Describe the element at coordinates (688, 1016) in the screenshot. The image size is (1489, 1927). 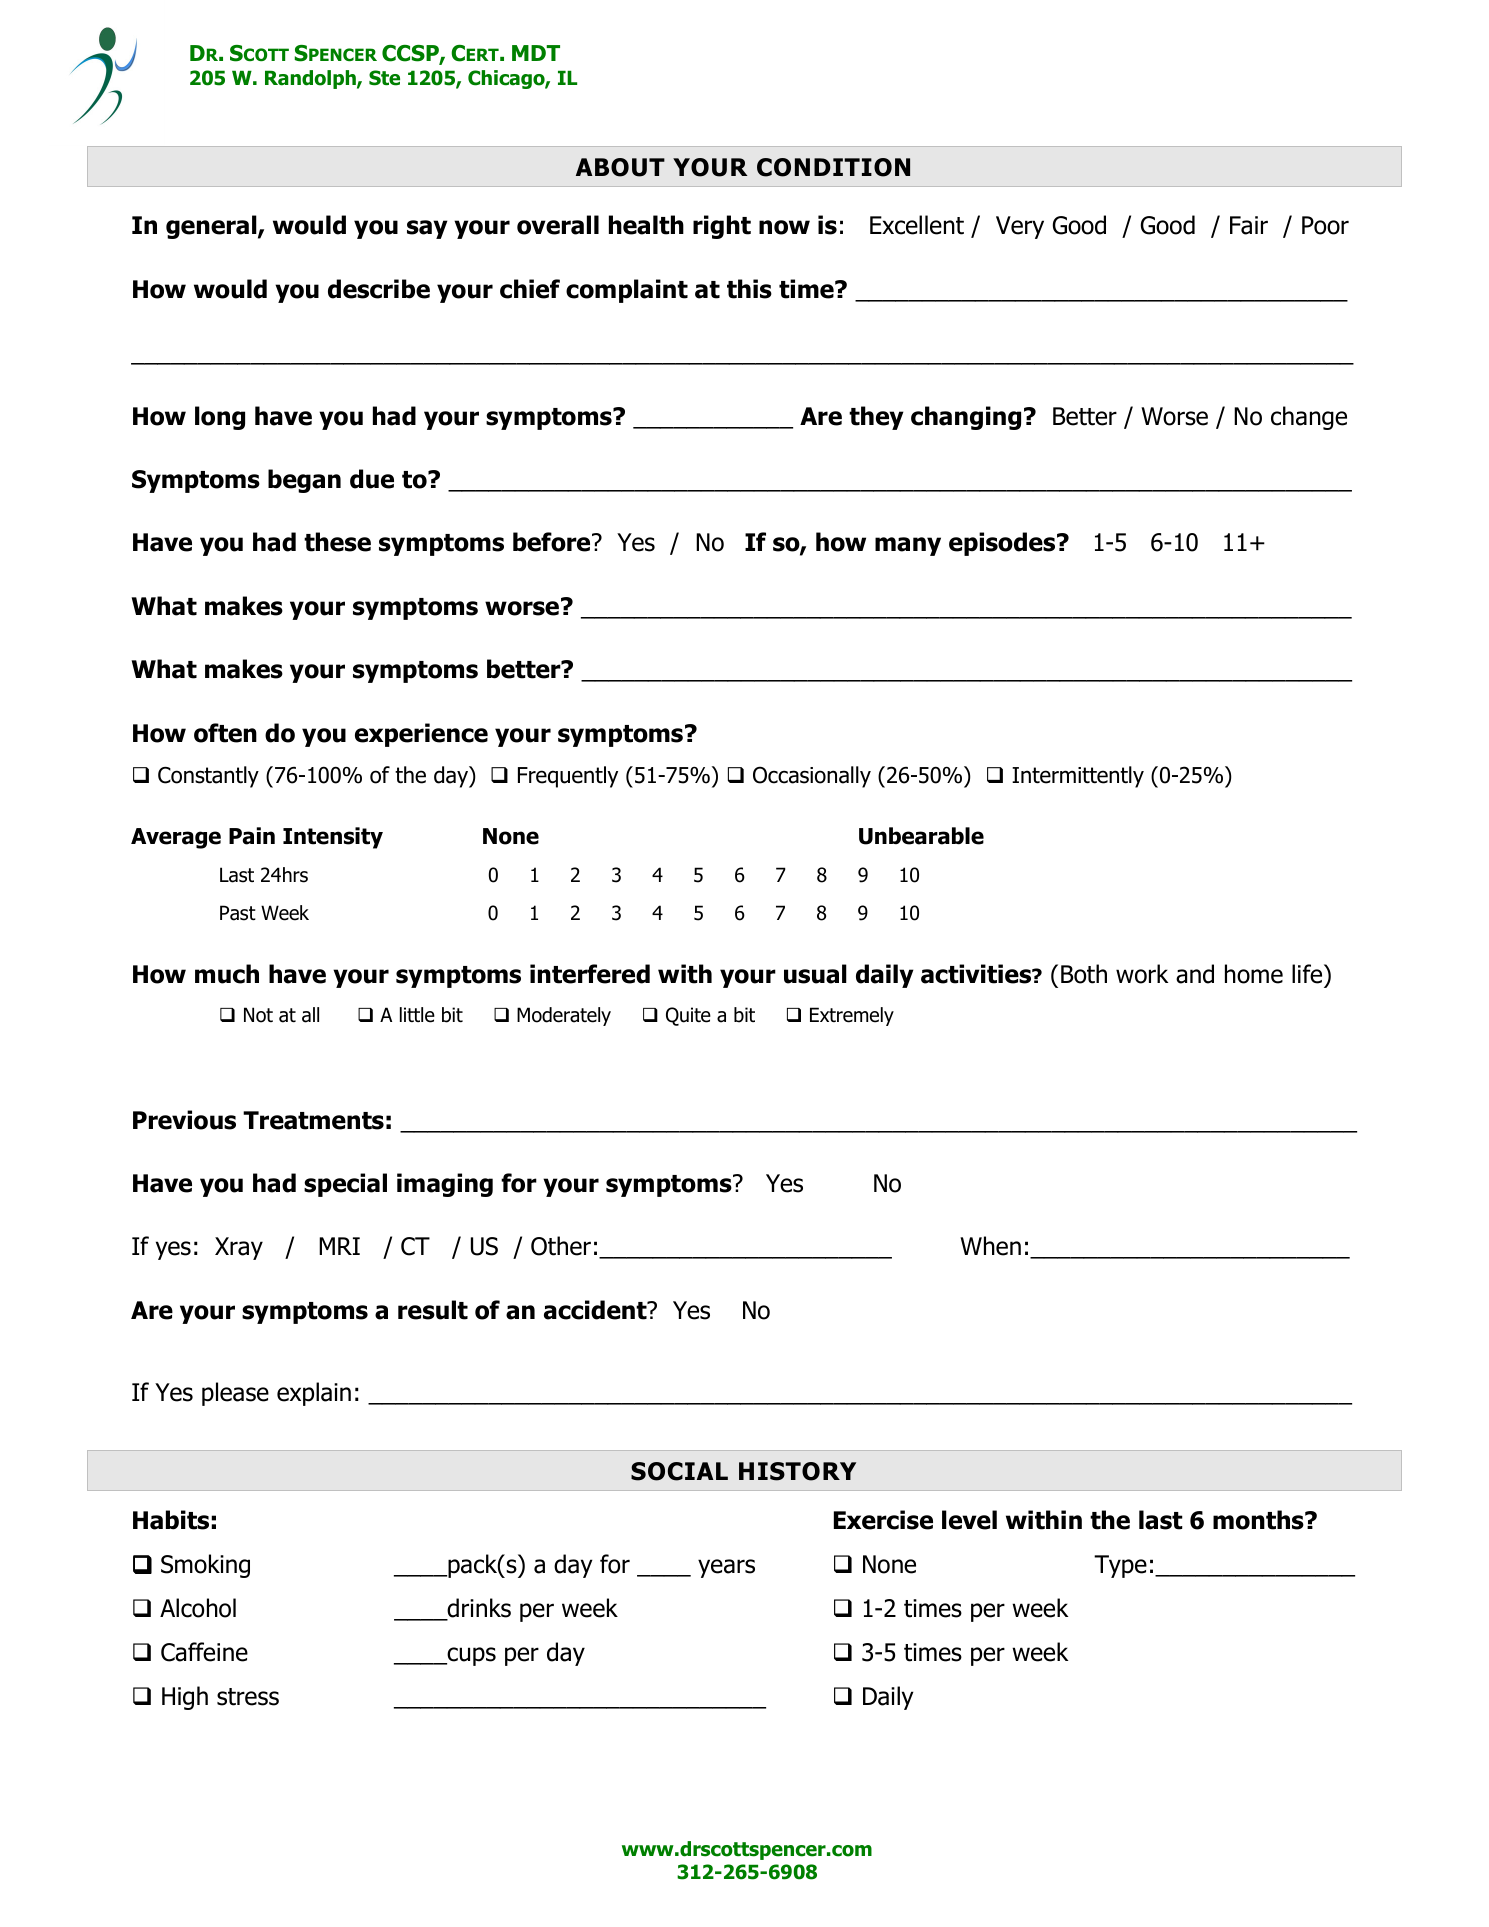
I see `Quite` at that location.
